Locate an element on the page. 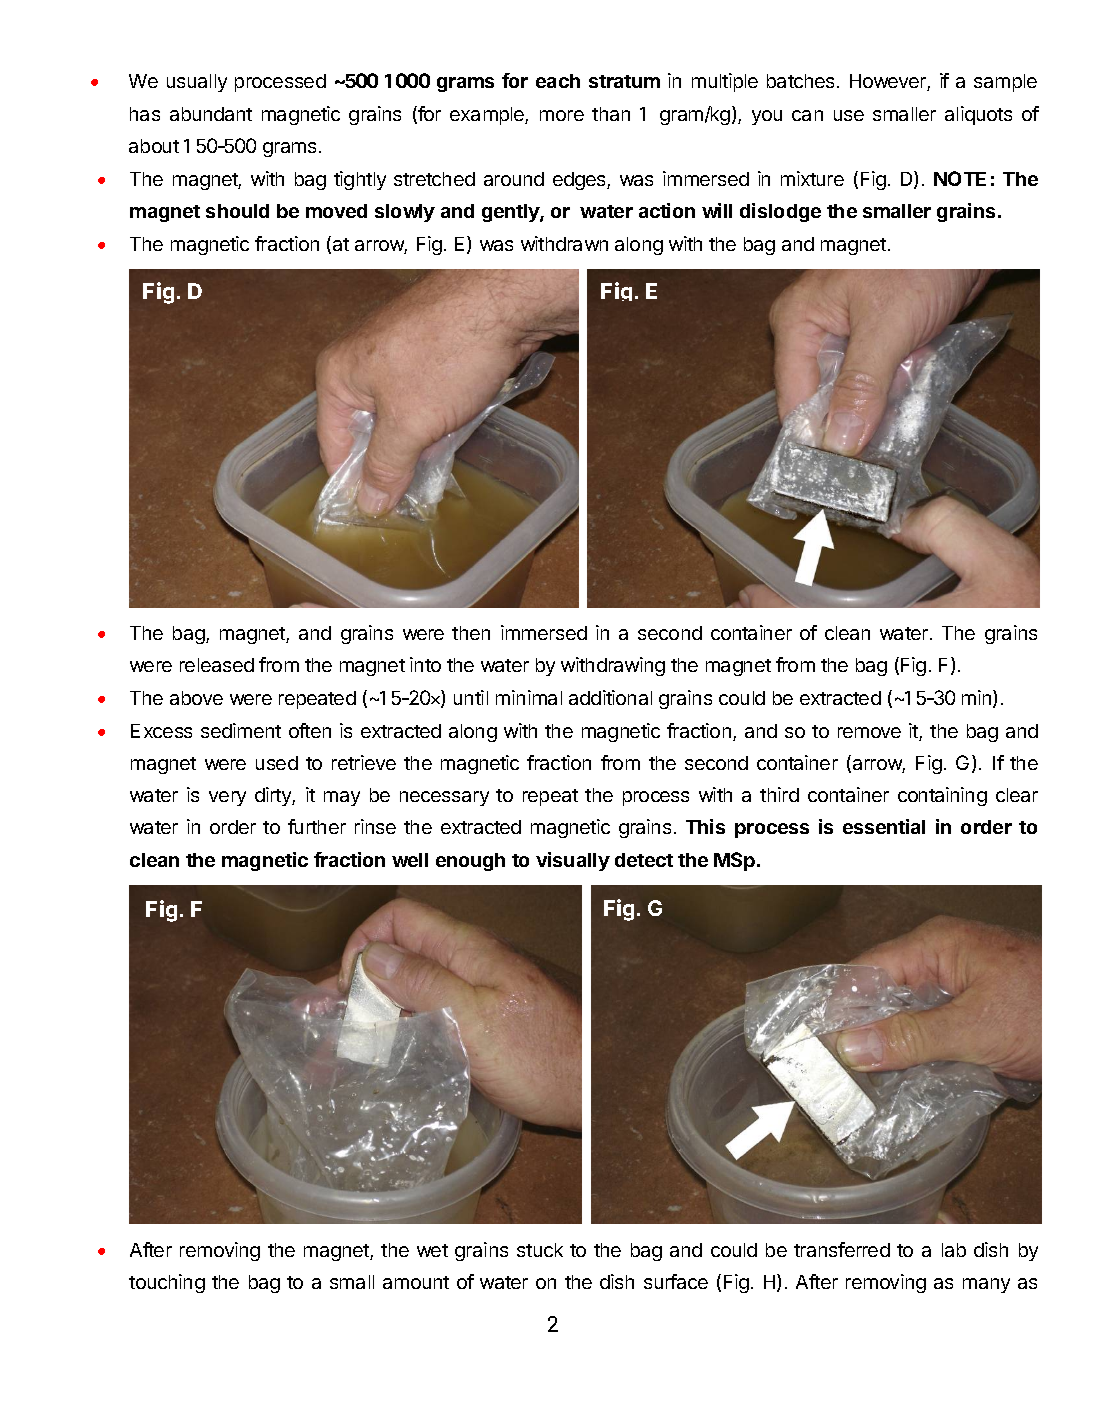 The height and width of the document is (1428, 1103). remove is located at coordinates (869, 732).
